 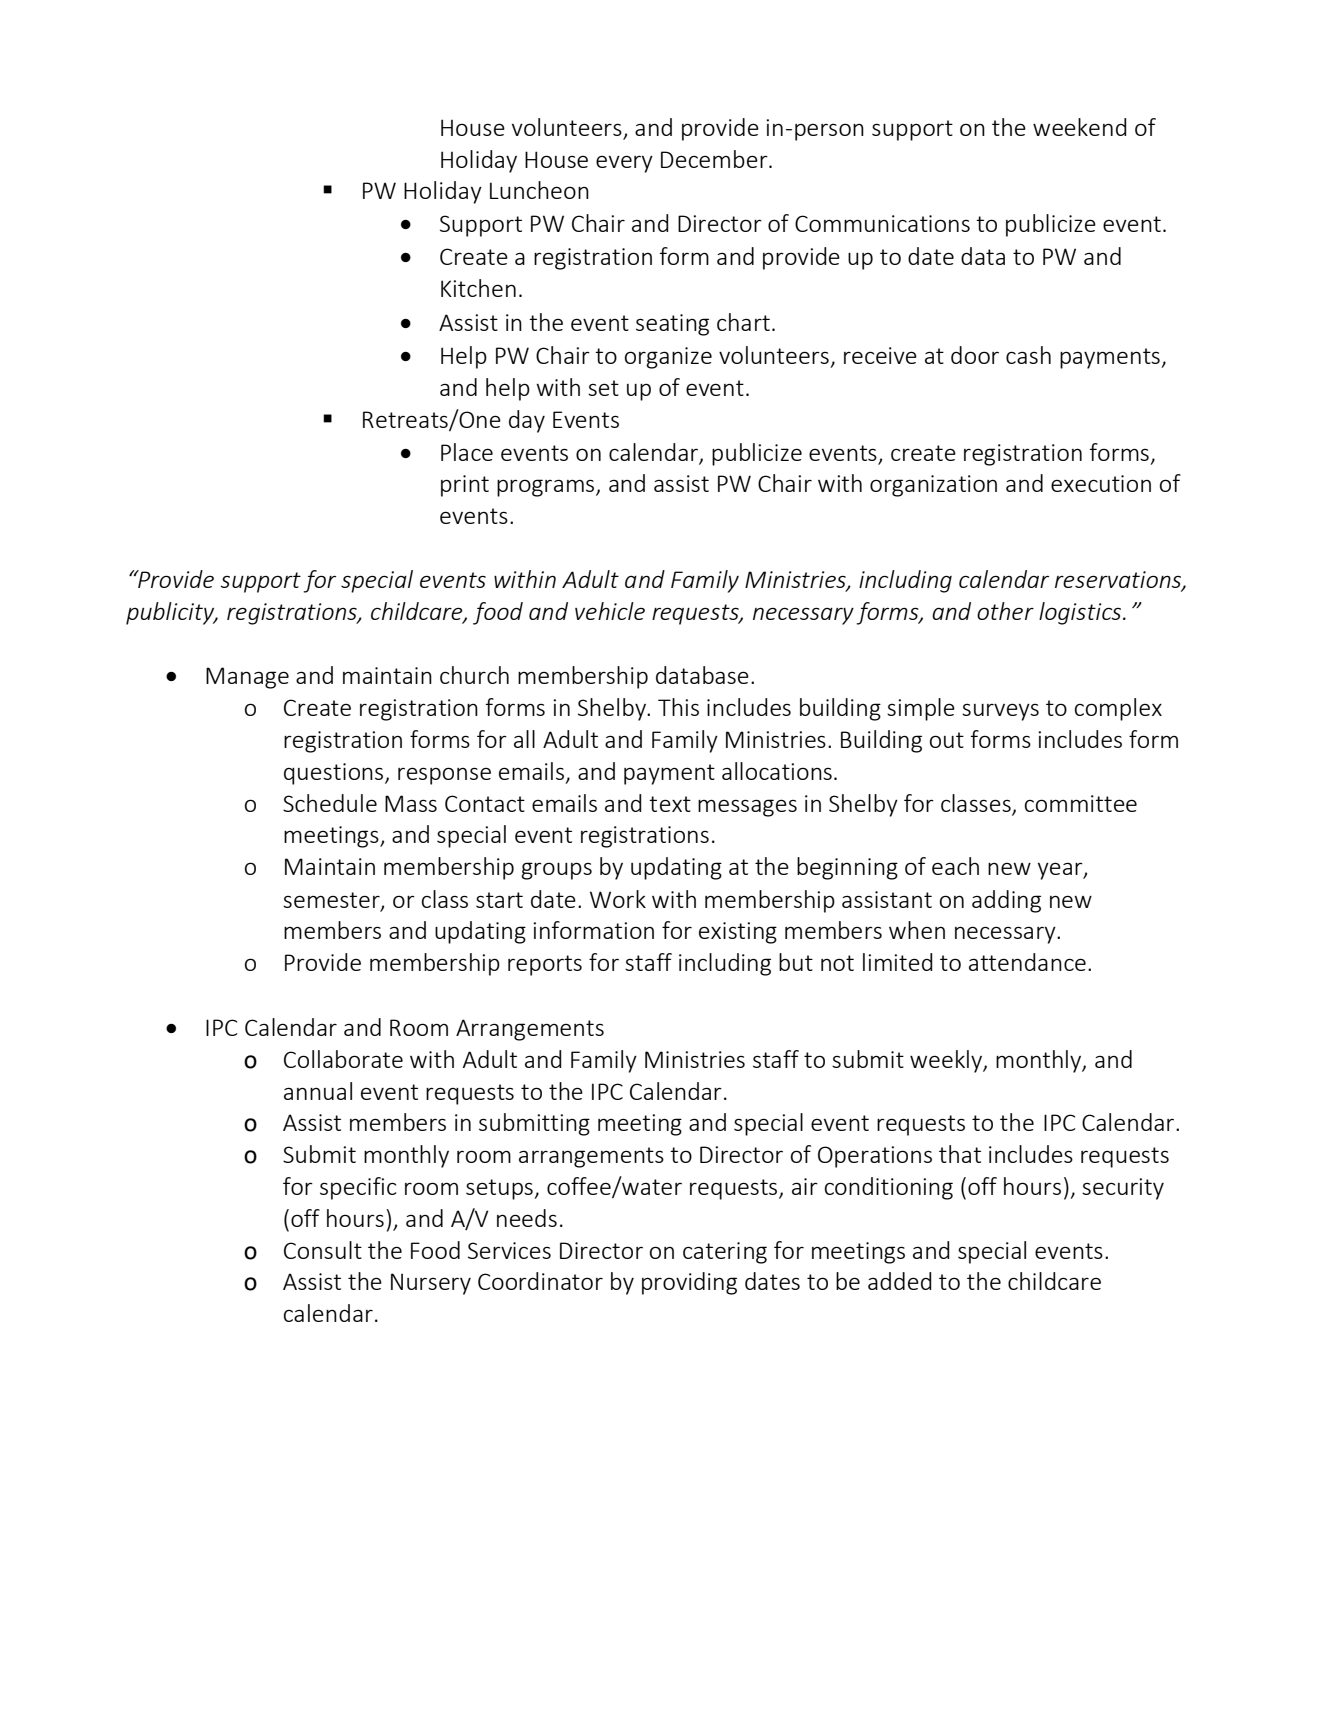 What do you see at coordinates (332, 901) in the screenshot?
I see `semester` at bounding box center [332, 901].
